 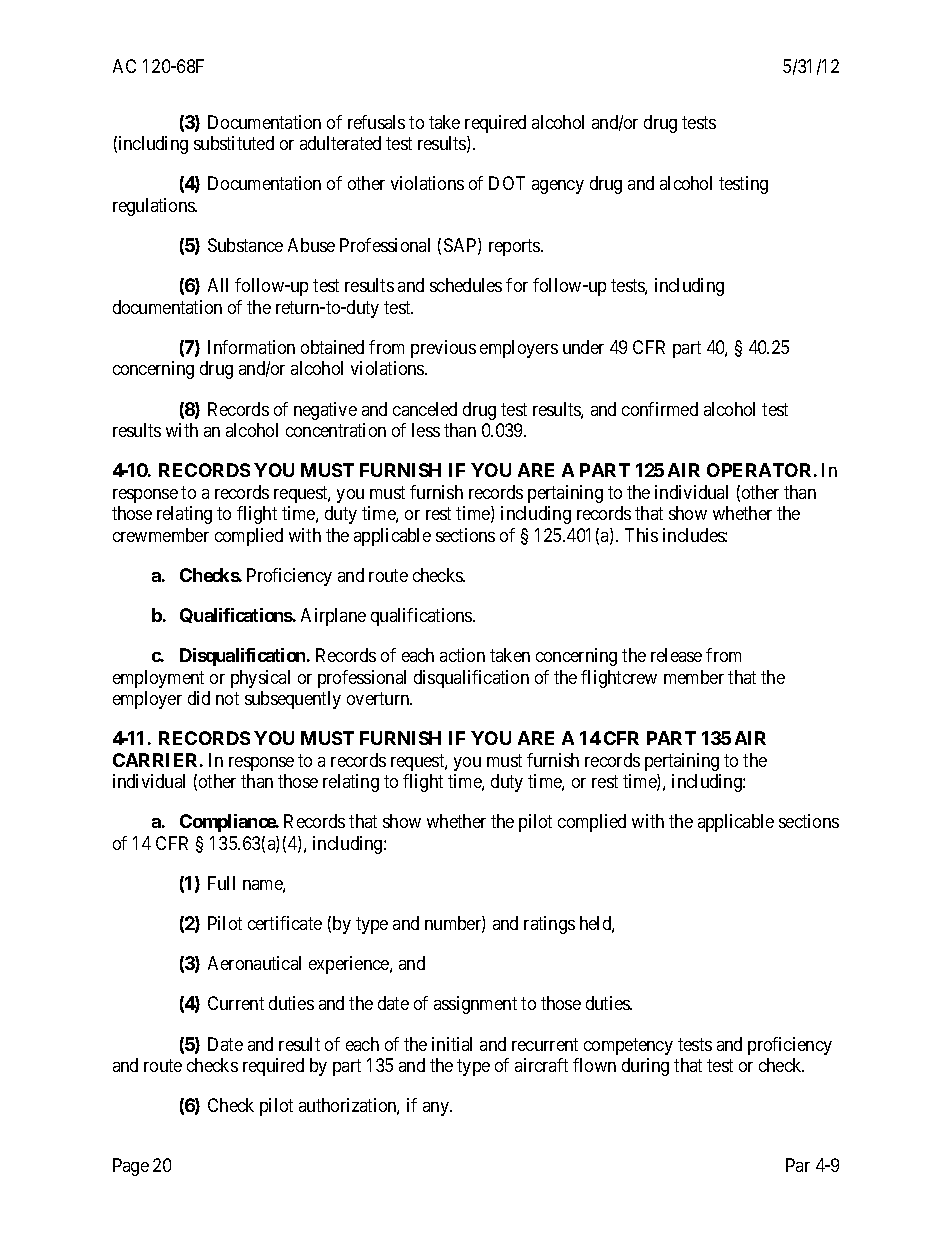 What do you see at coordinates (158, 679) in the page?
I see `employment` at bounding box center [158, 679].
